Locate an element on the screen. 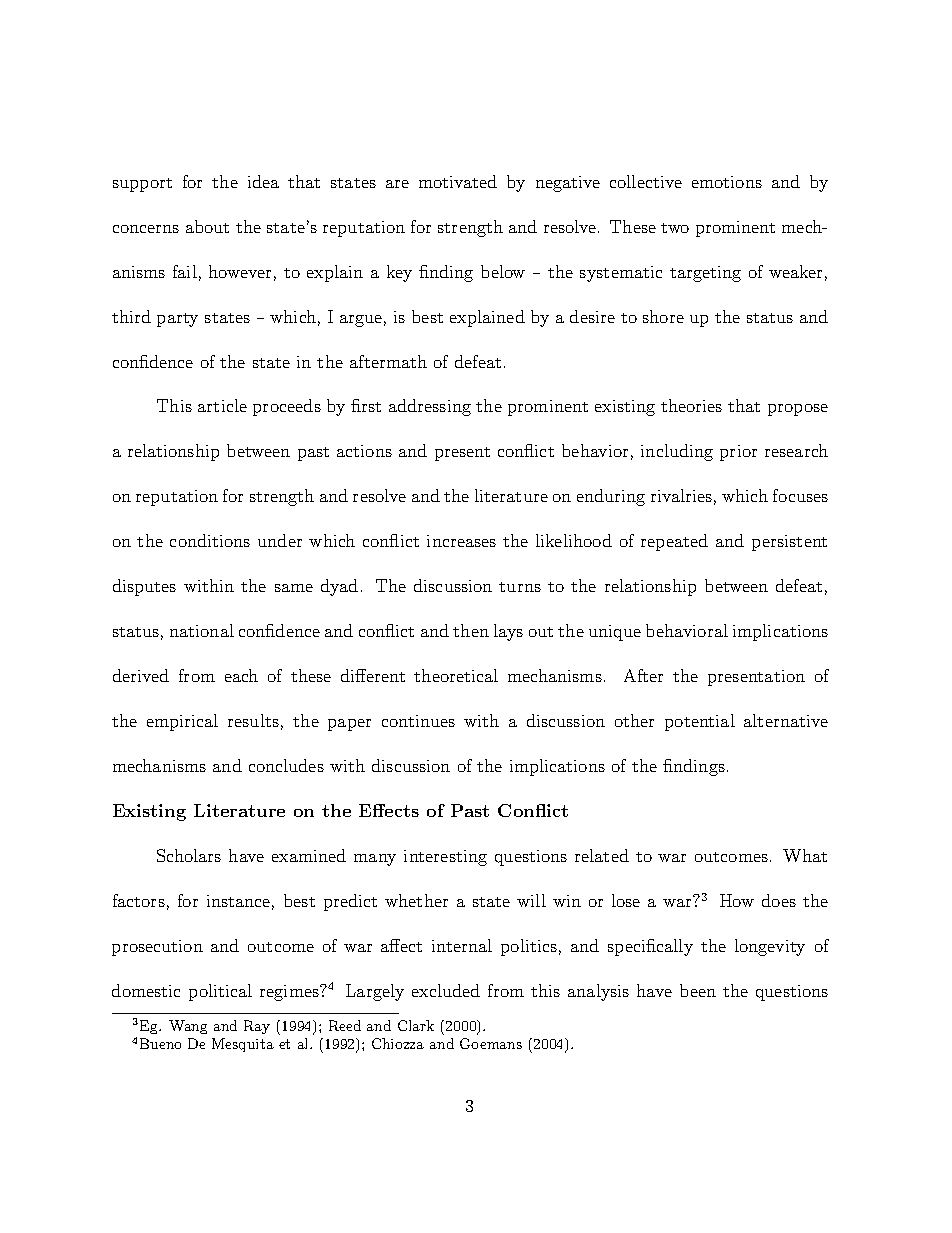  motivated is located at coordinates (458, 181).
